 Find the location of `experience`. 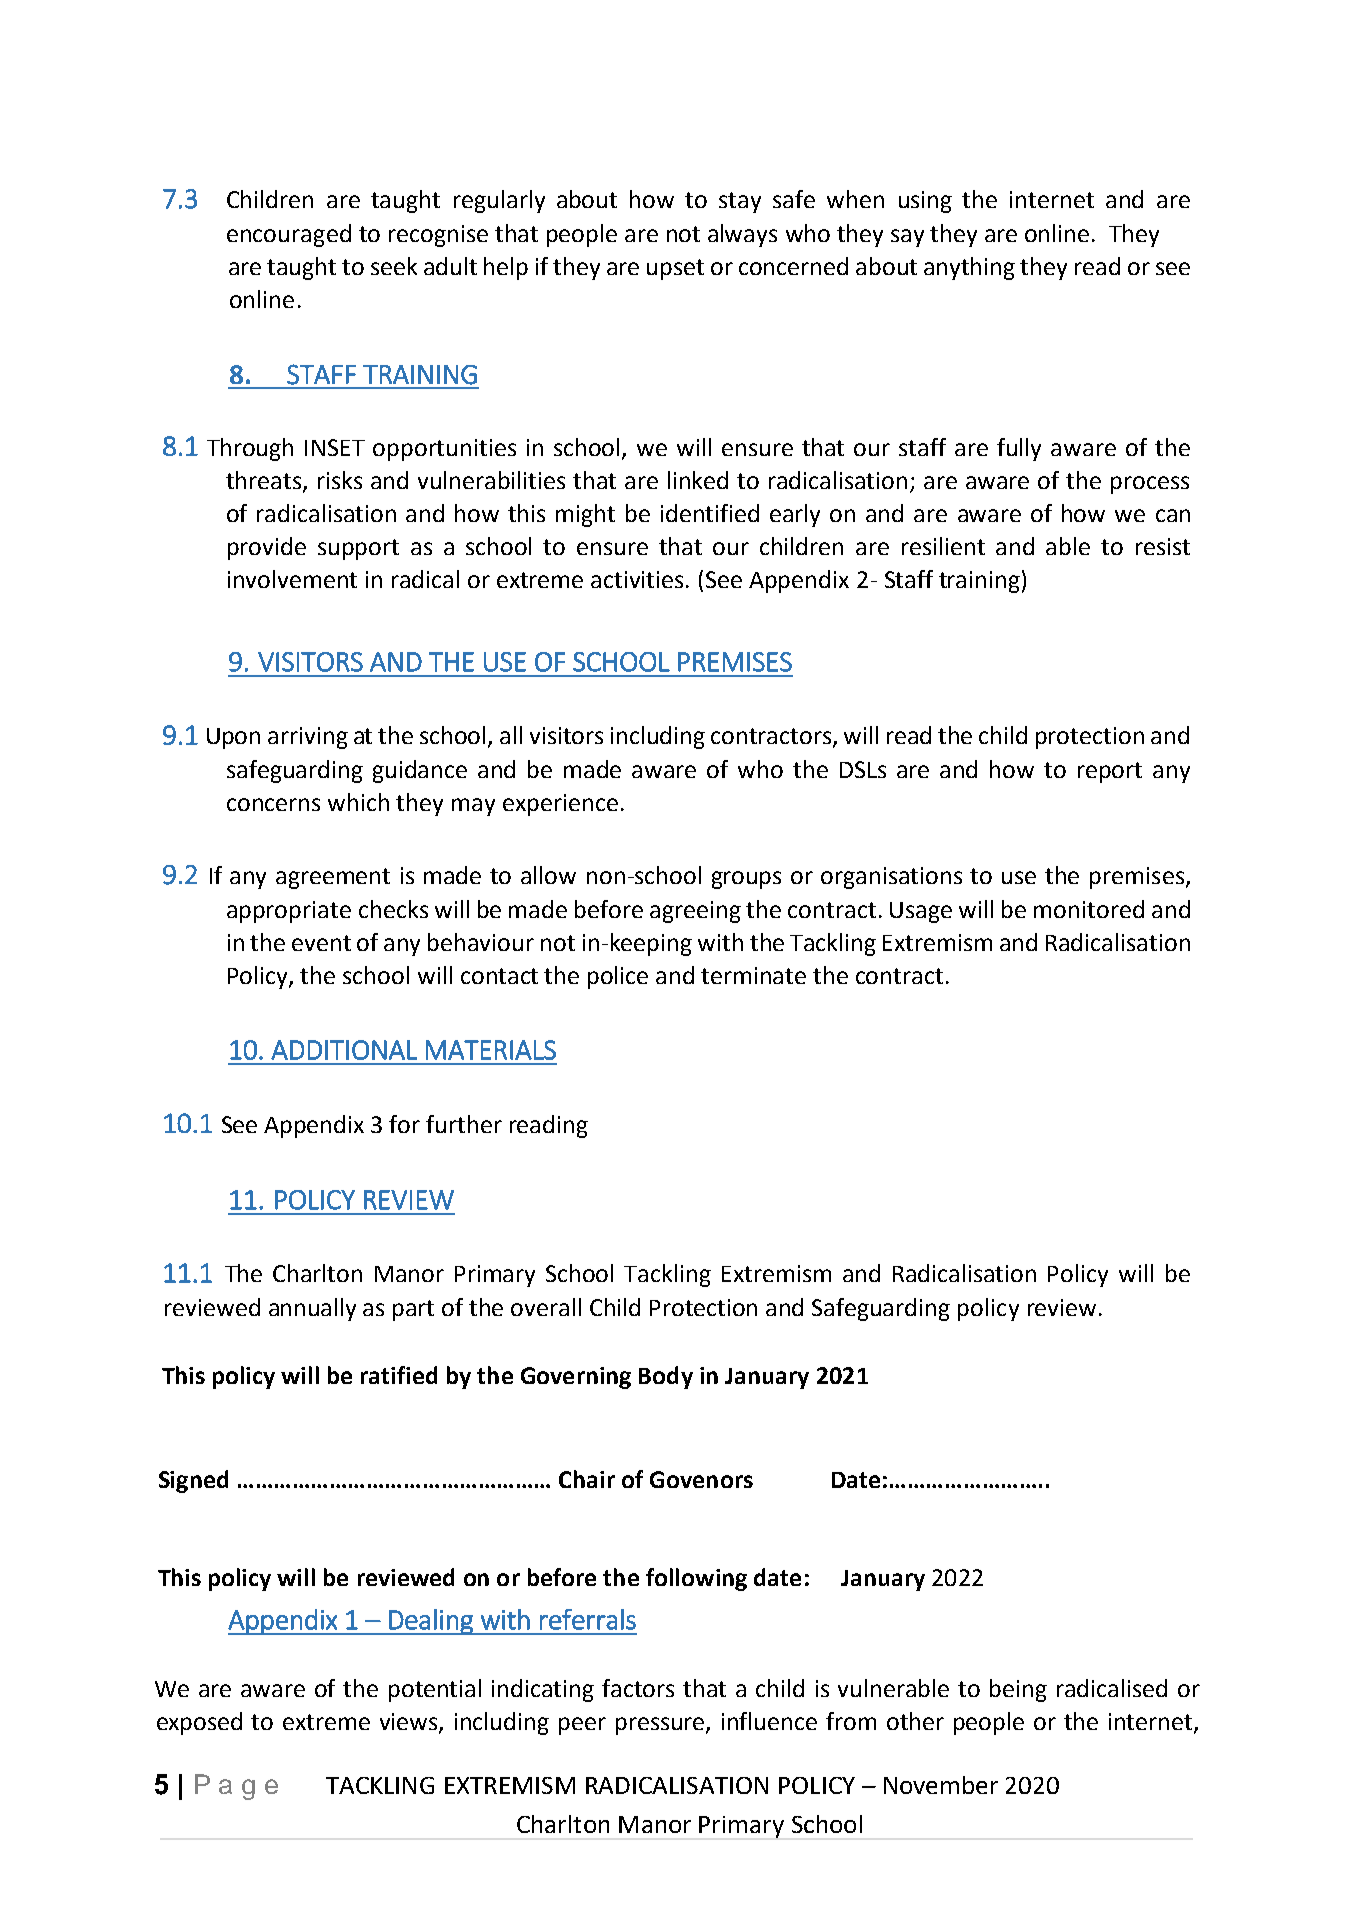

experience is located at coordinates (560, 805).
